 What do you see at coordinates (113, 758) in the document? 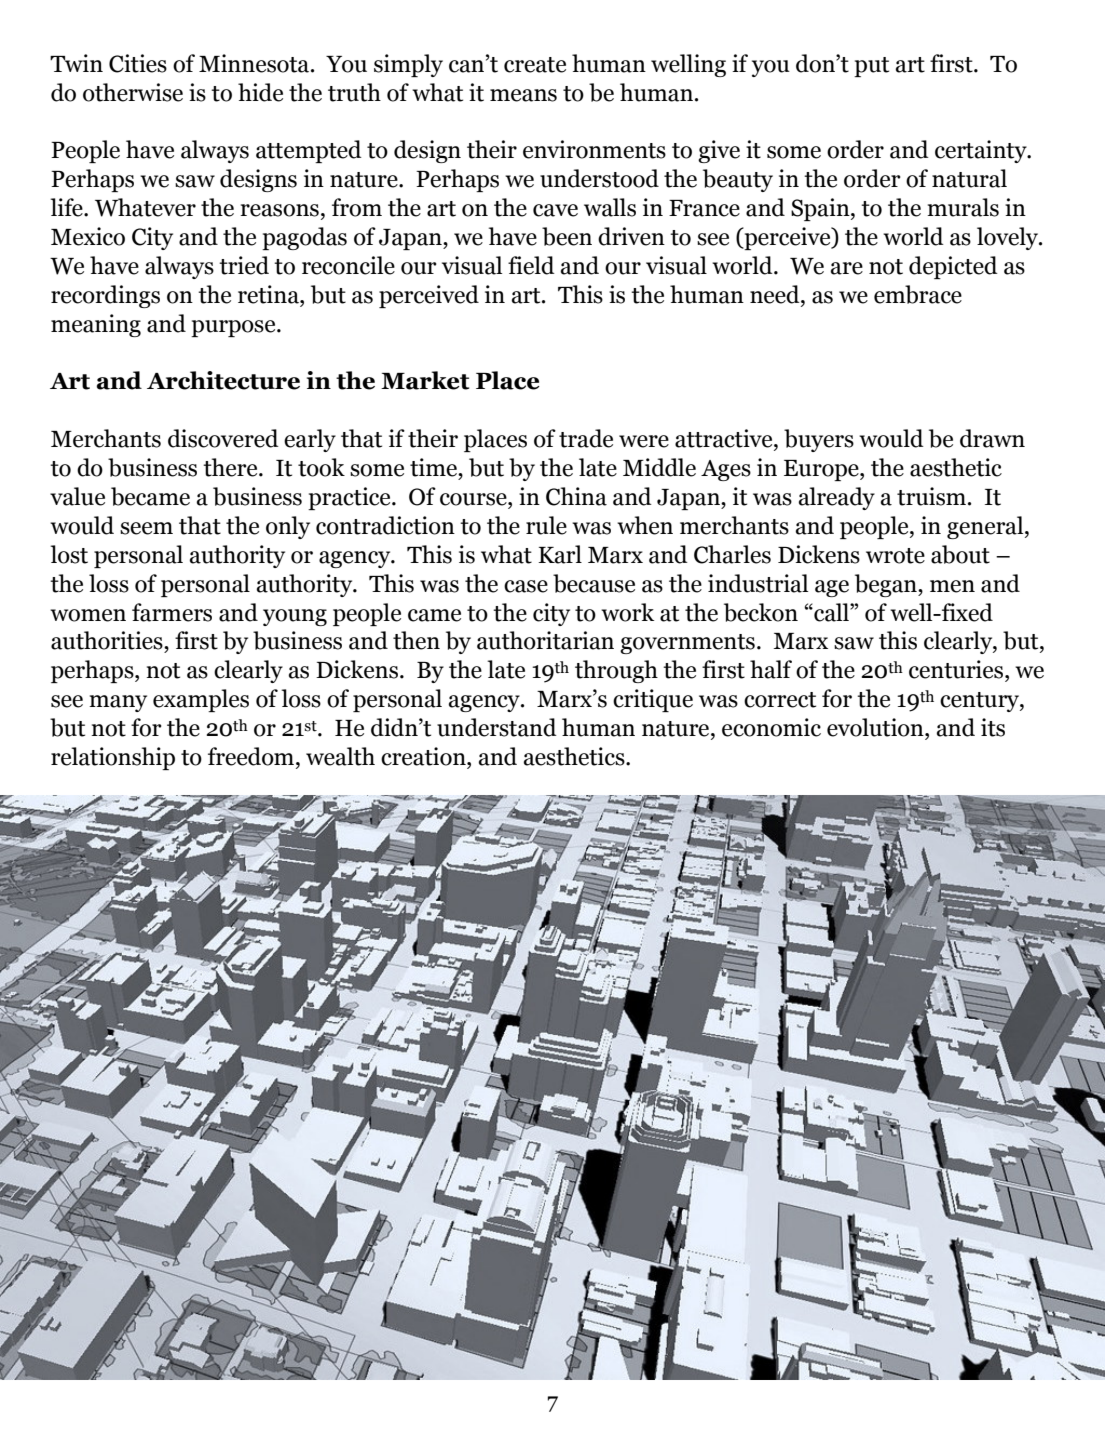
I see `relationship` at bounding box center [113, 758].
